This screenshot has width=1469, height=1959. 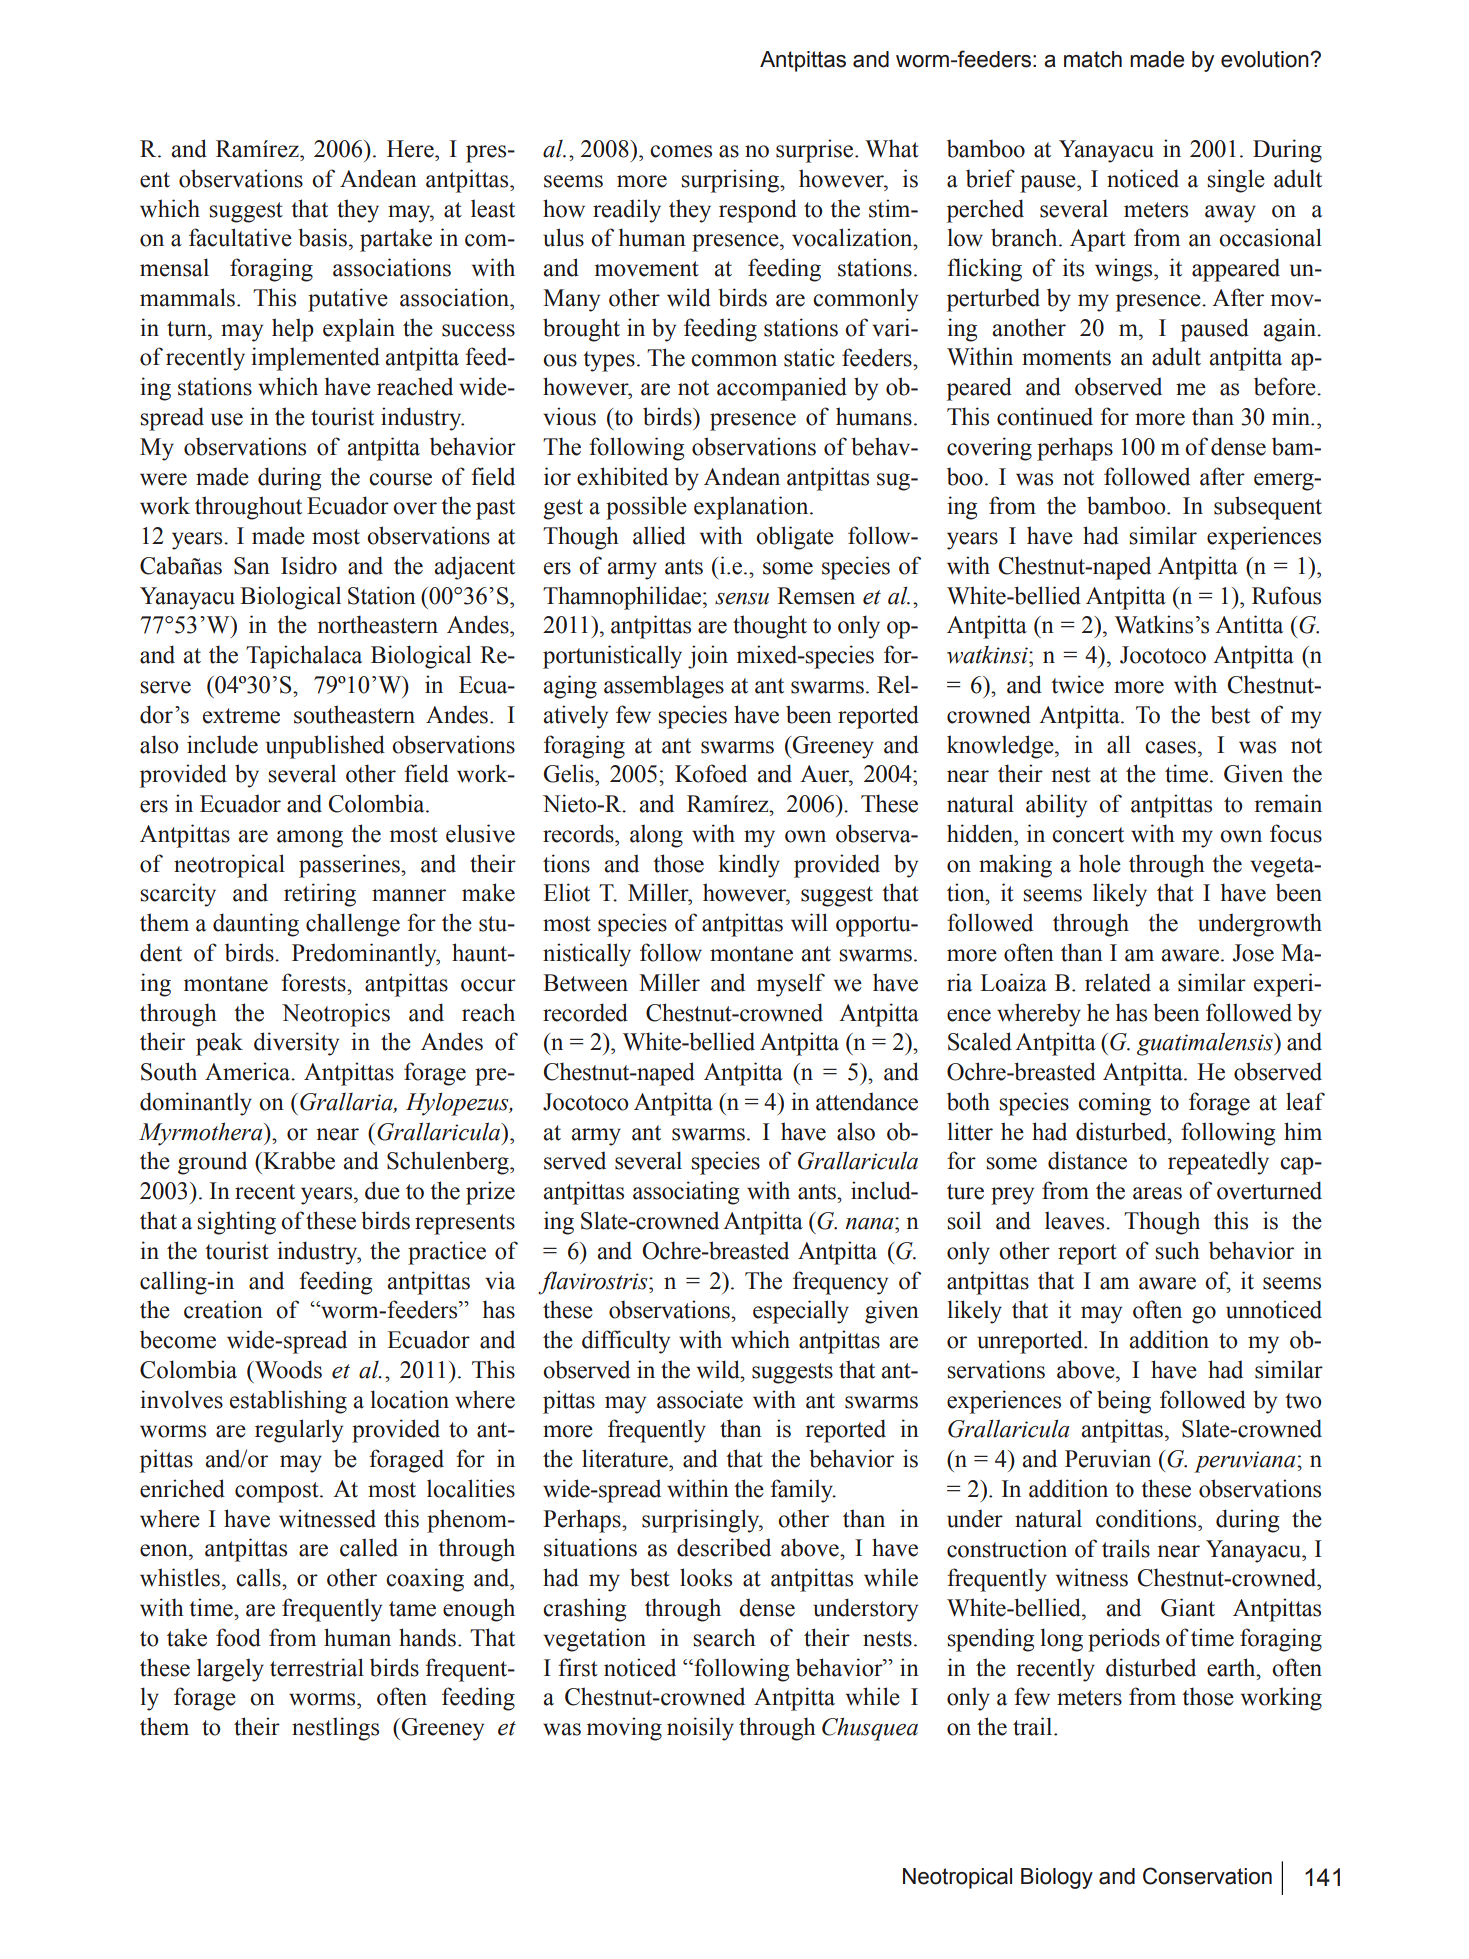 What do you see at coordinates (322, 237) in the screenshot?
I see `basis` at bounding box center [322, 237].
